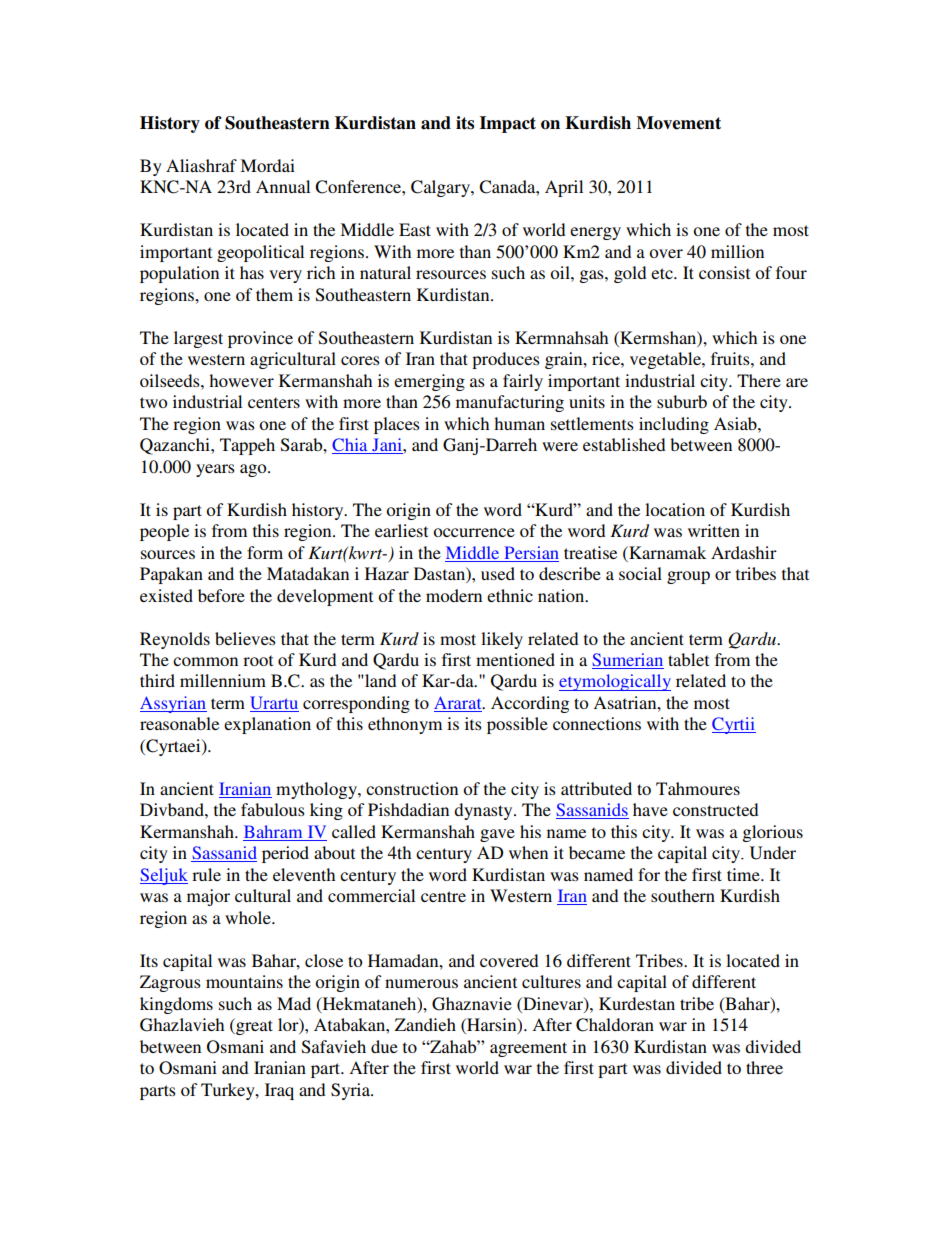 This page has height=1233, width=952. Describe the element at coordinates (454, 595) in the page. I see `modern` at that location.
